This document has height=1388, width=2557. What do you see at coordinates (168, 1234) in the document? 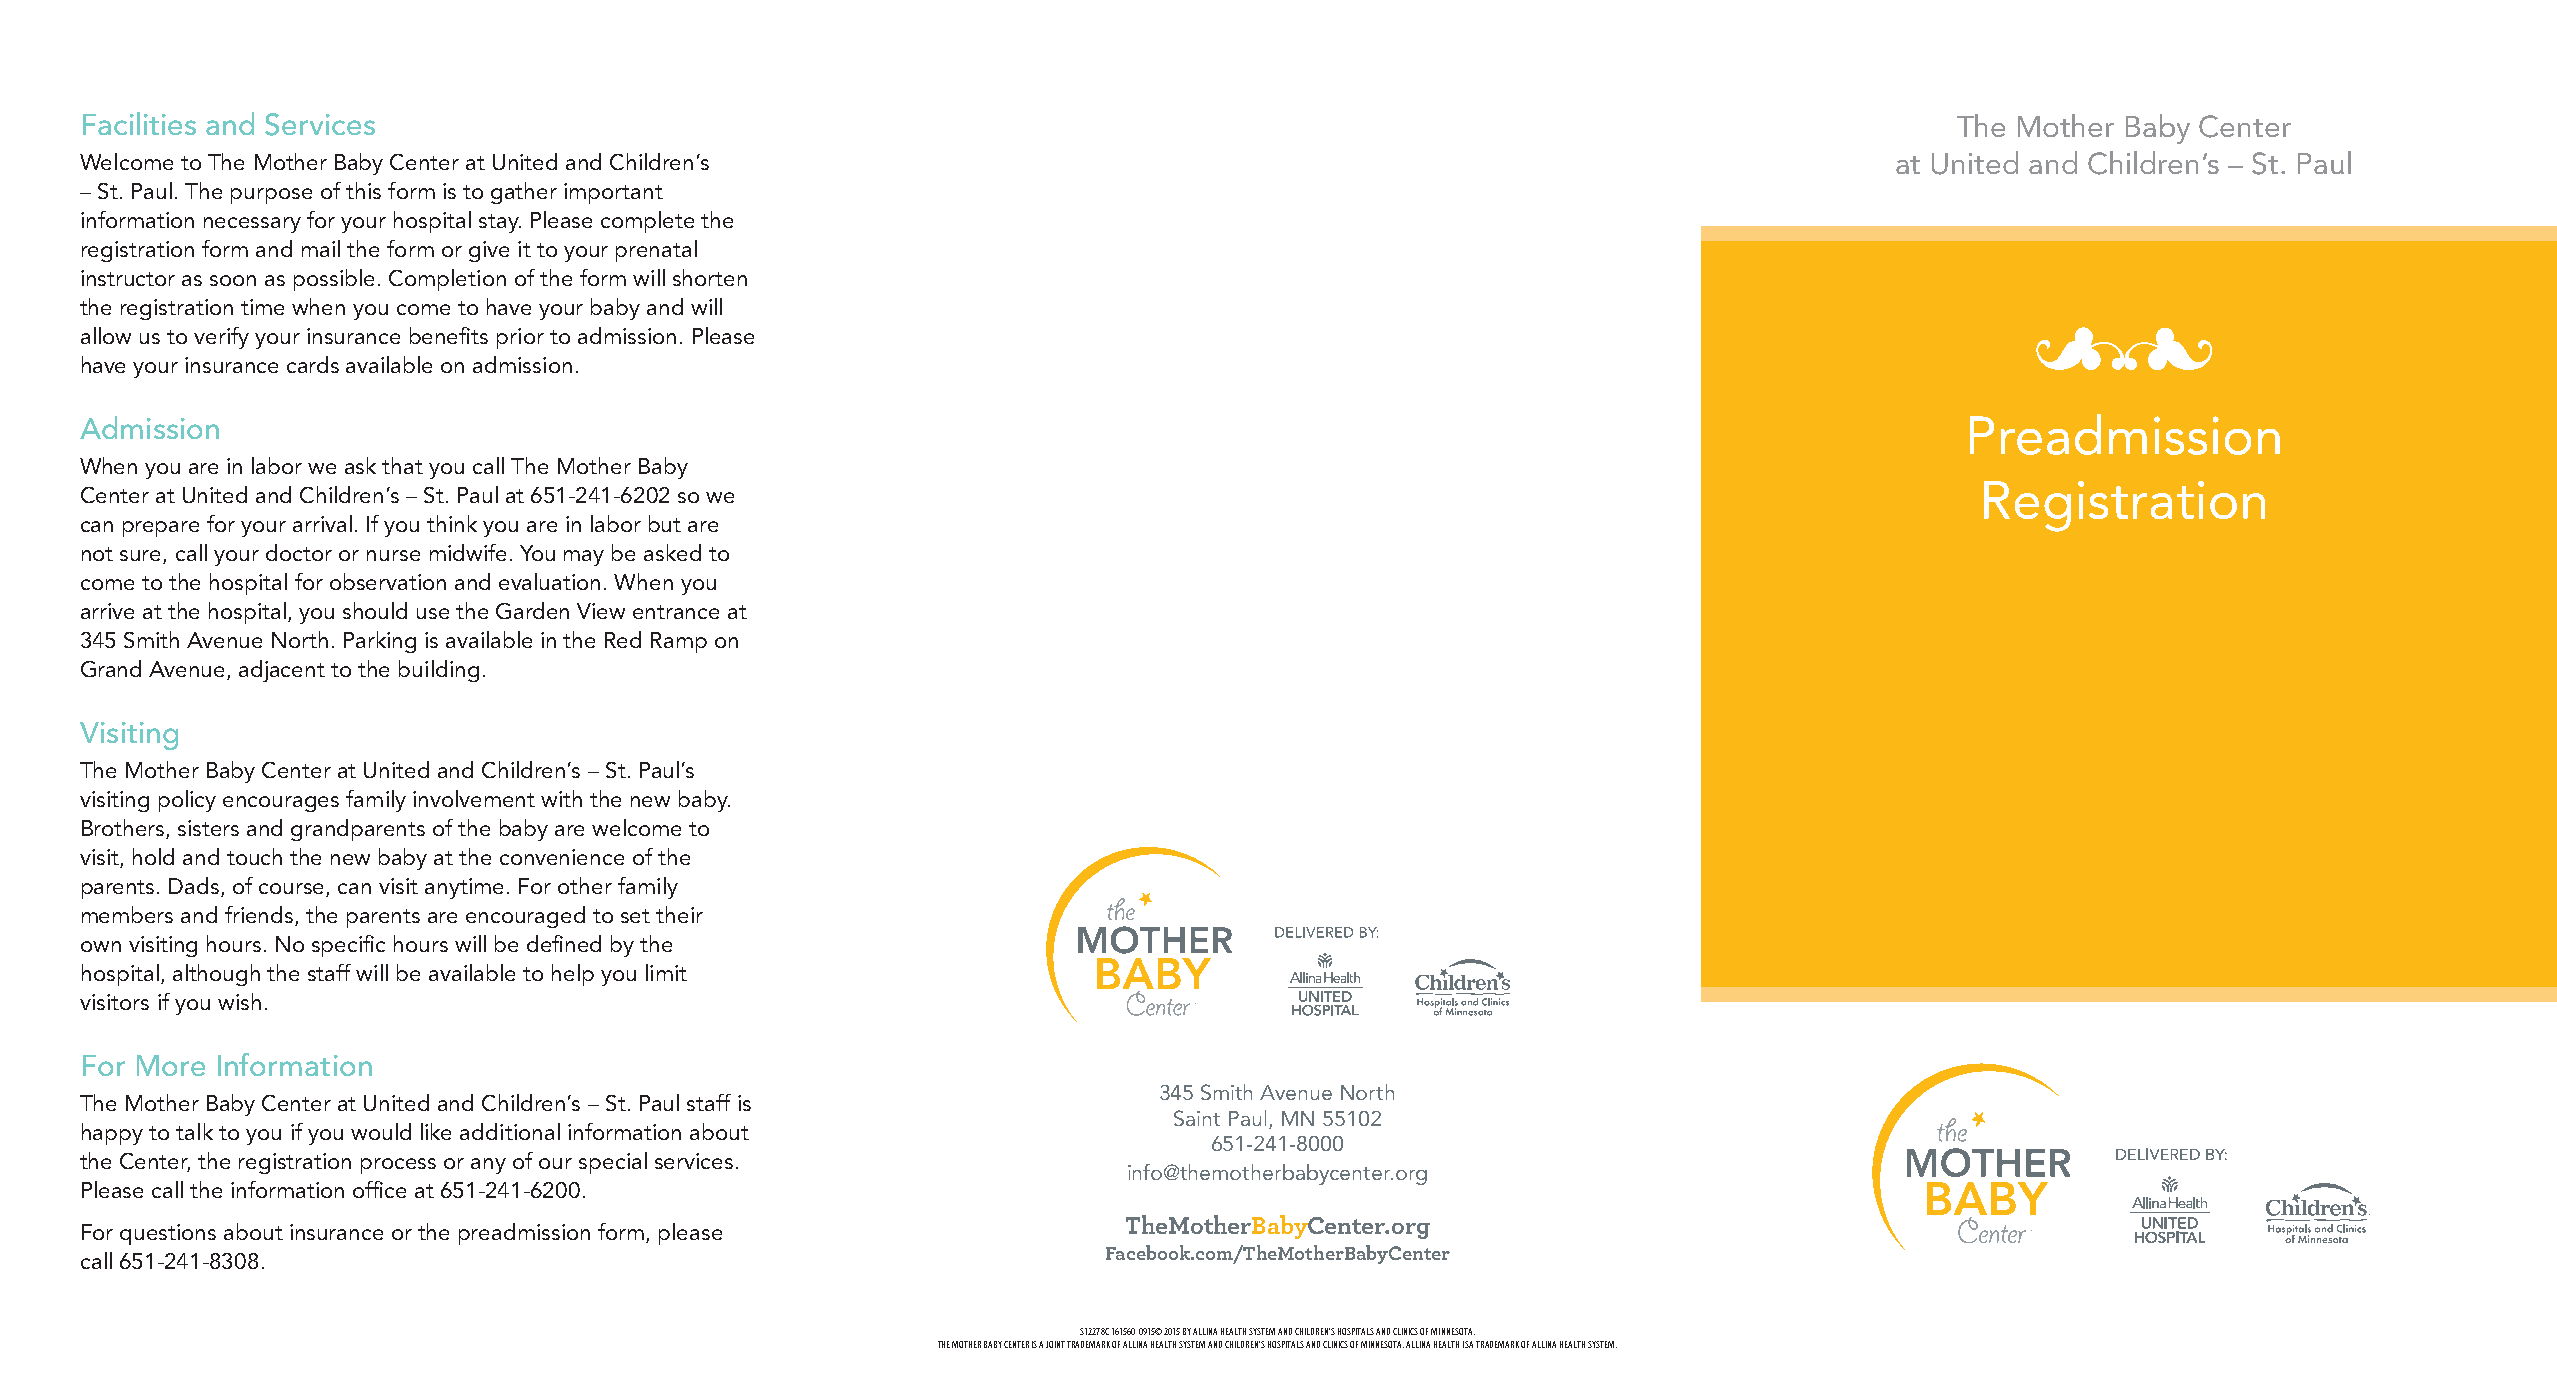
I see `questions` at bounding box center [168, 1234].
